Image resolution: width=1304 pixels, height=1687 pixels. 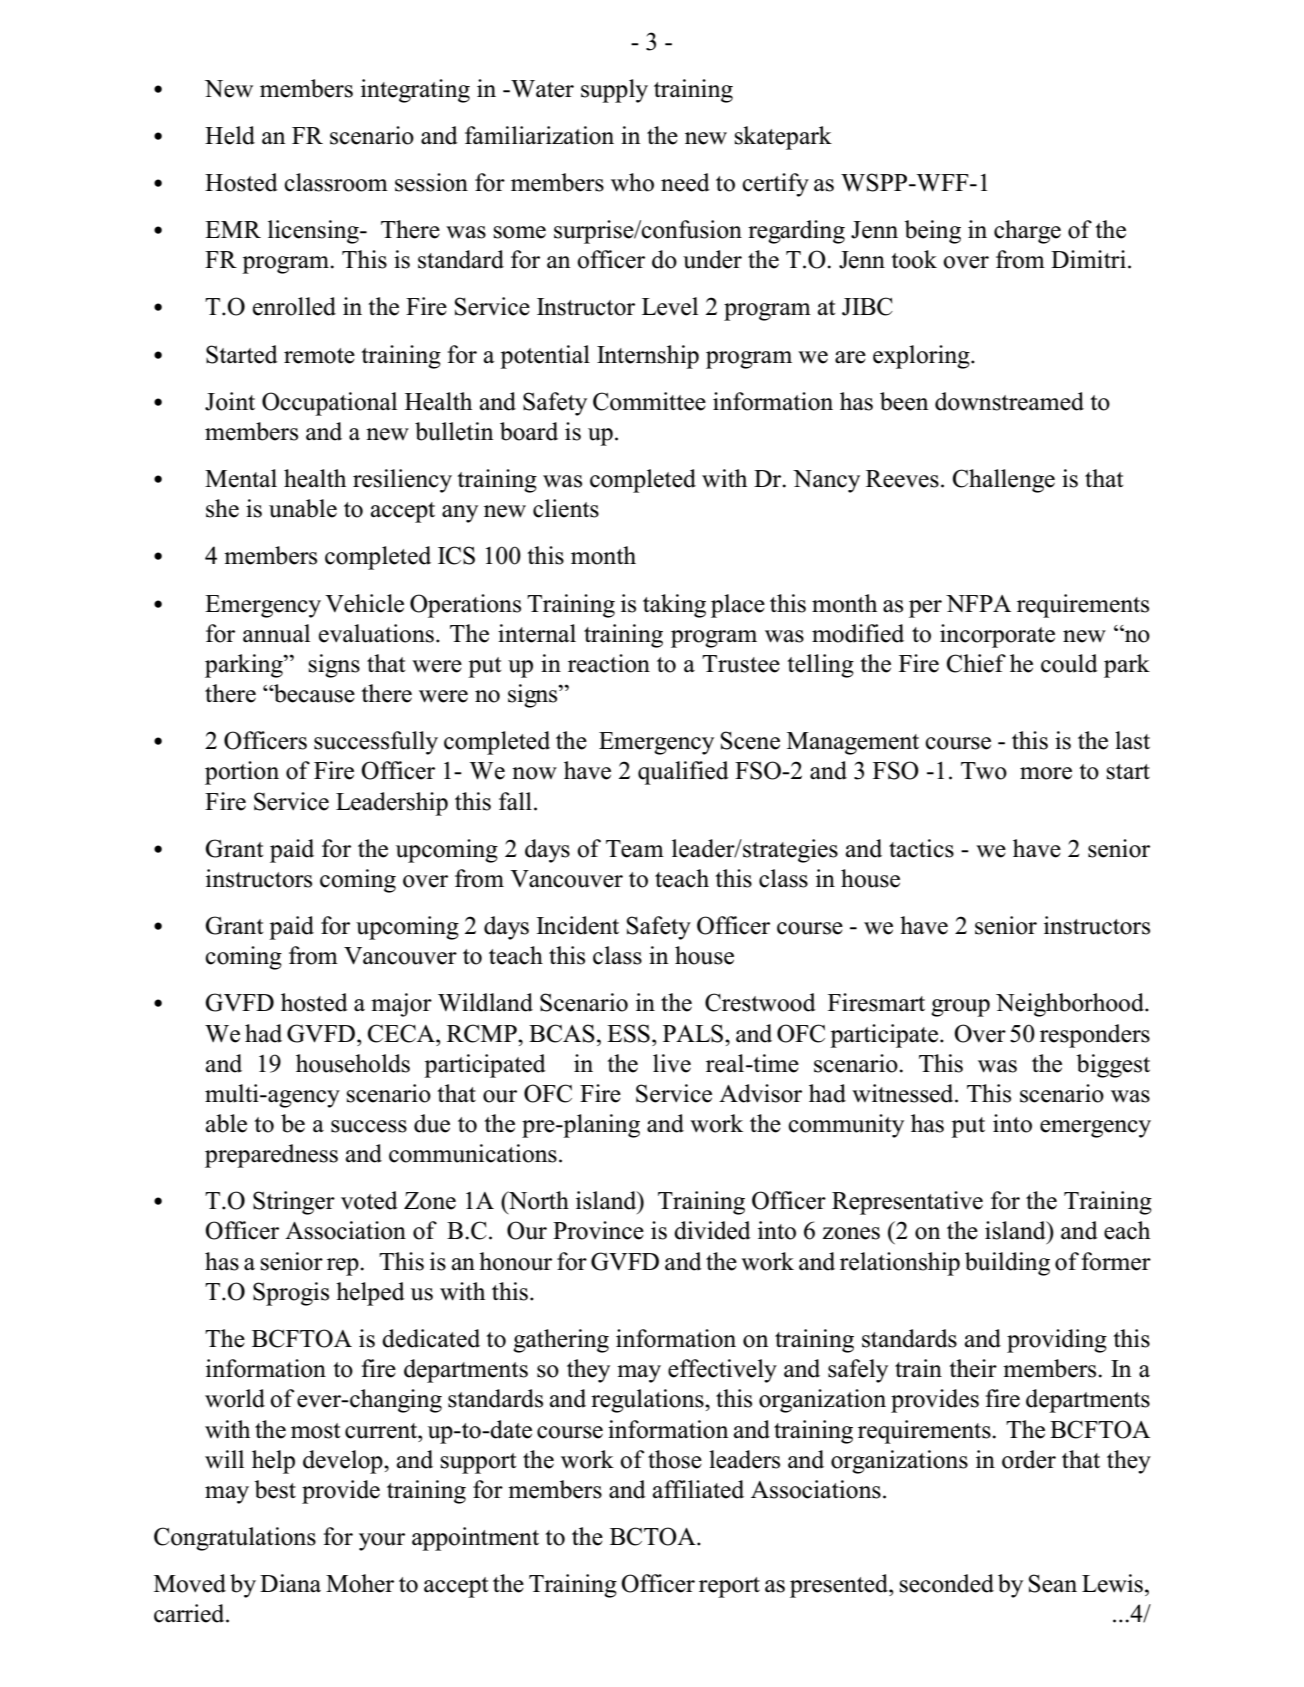 What do you see at coordinates (1027, 232) in the document?
I see `charge` at bounding box center [1027, 232].
